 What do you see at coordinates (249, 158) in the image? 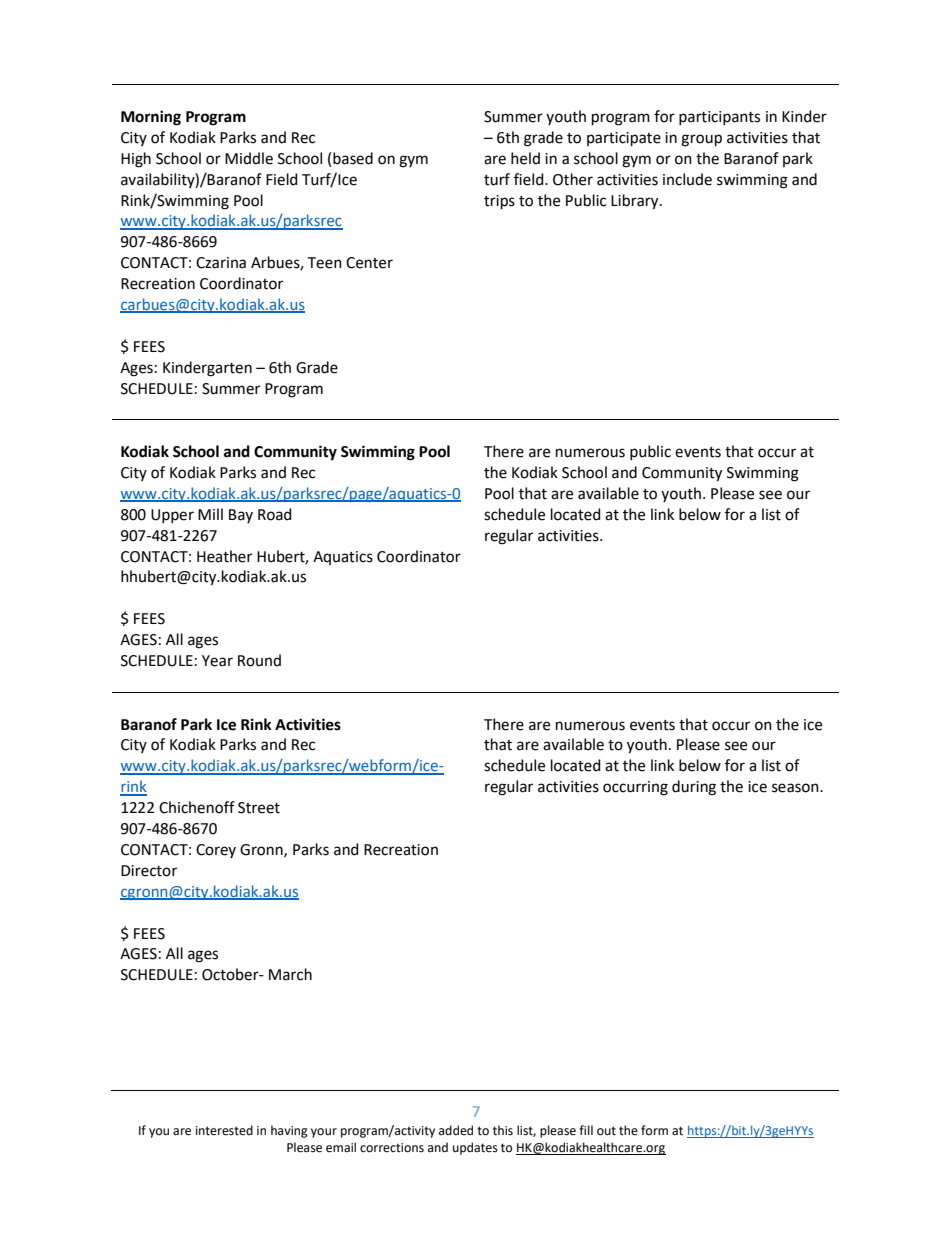
I see `Middle` at bounding box center [249, 158].
